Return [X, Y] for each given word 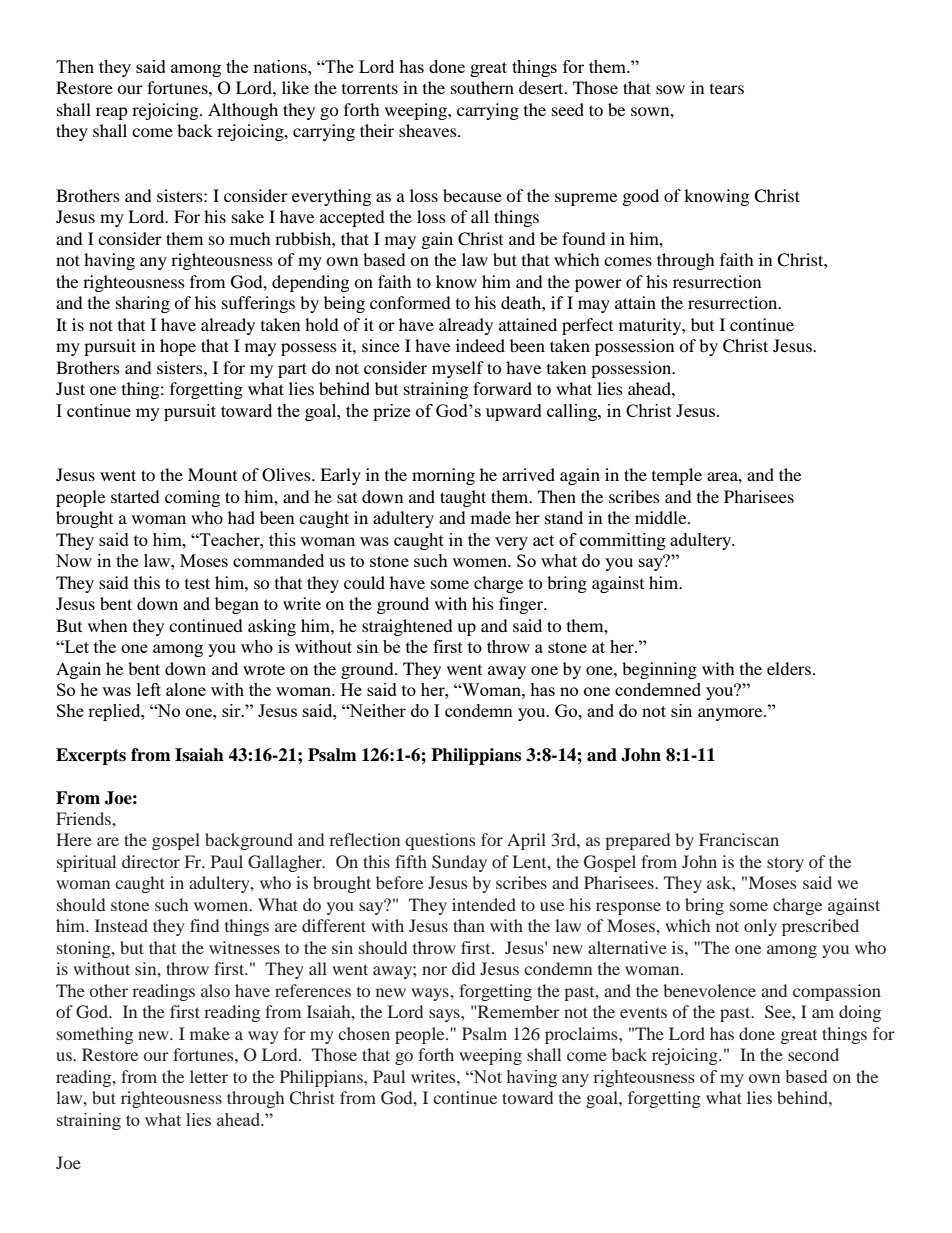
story [785, 864]
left [149, 689]
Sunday [459, 863]
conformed [410, 302]
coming [192, 498]
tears [727, 89]
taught [463, 498]
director [151, 861]
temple [677, 476]
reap [112, 113]
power [598, 285]
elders [789, 668]
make [210, 1033]
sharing [143, 304]
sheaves [429, 130]
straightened [407, 627]
